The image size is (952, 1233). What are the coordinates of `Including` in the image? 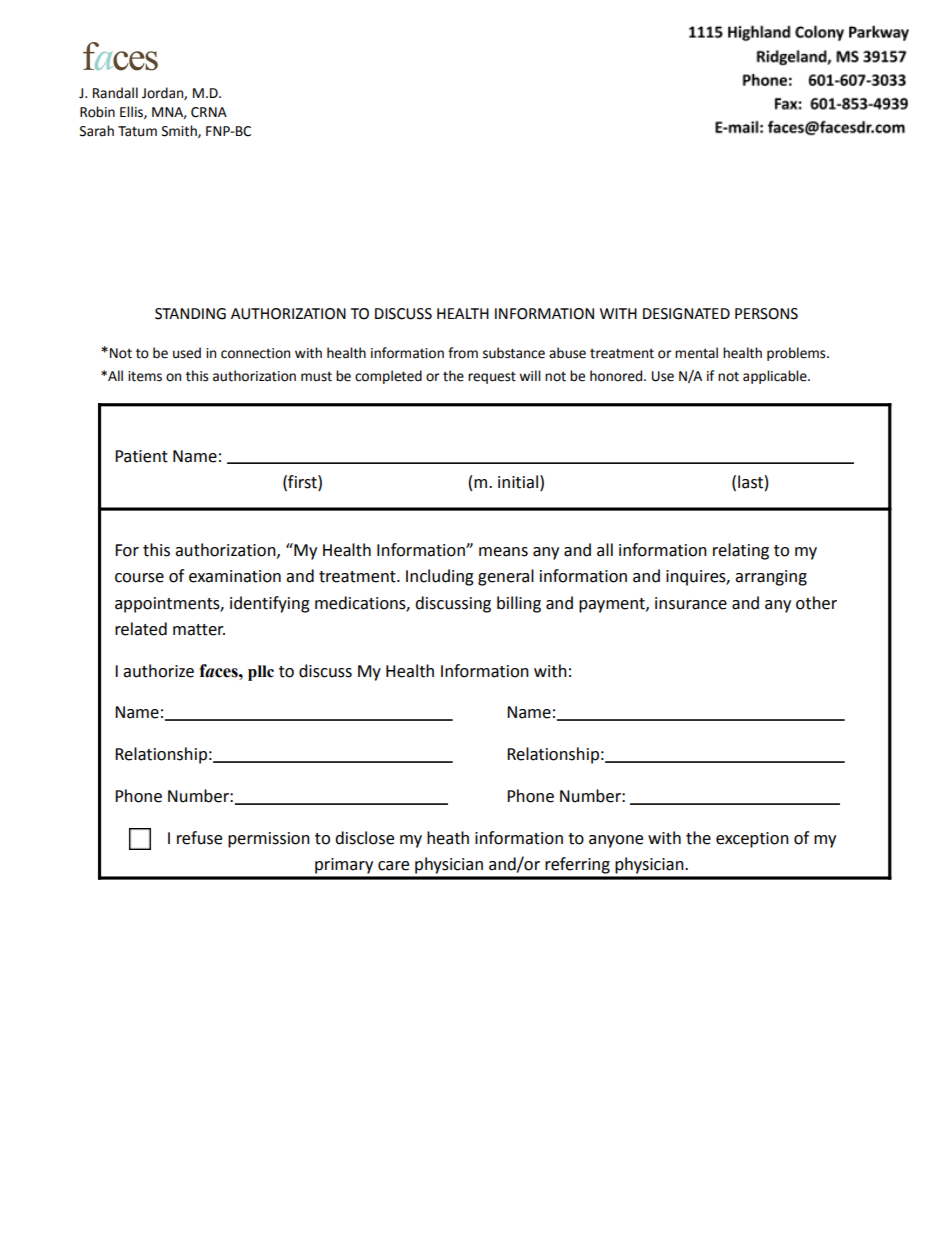 It's located at (440, 577).
